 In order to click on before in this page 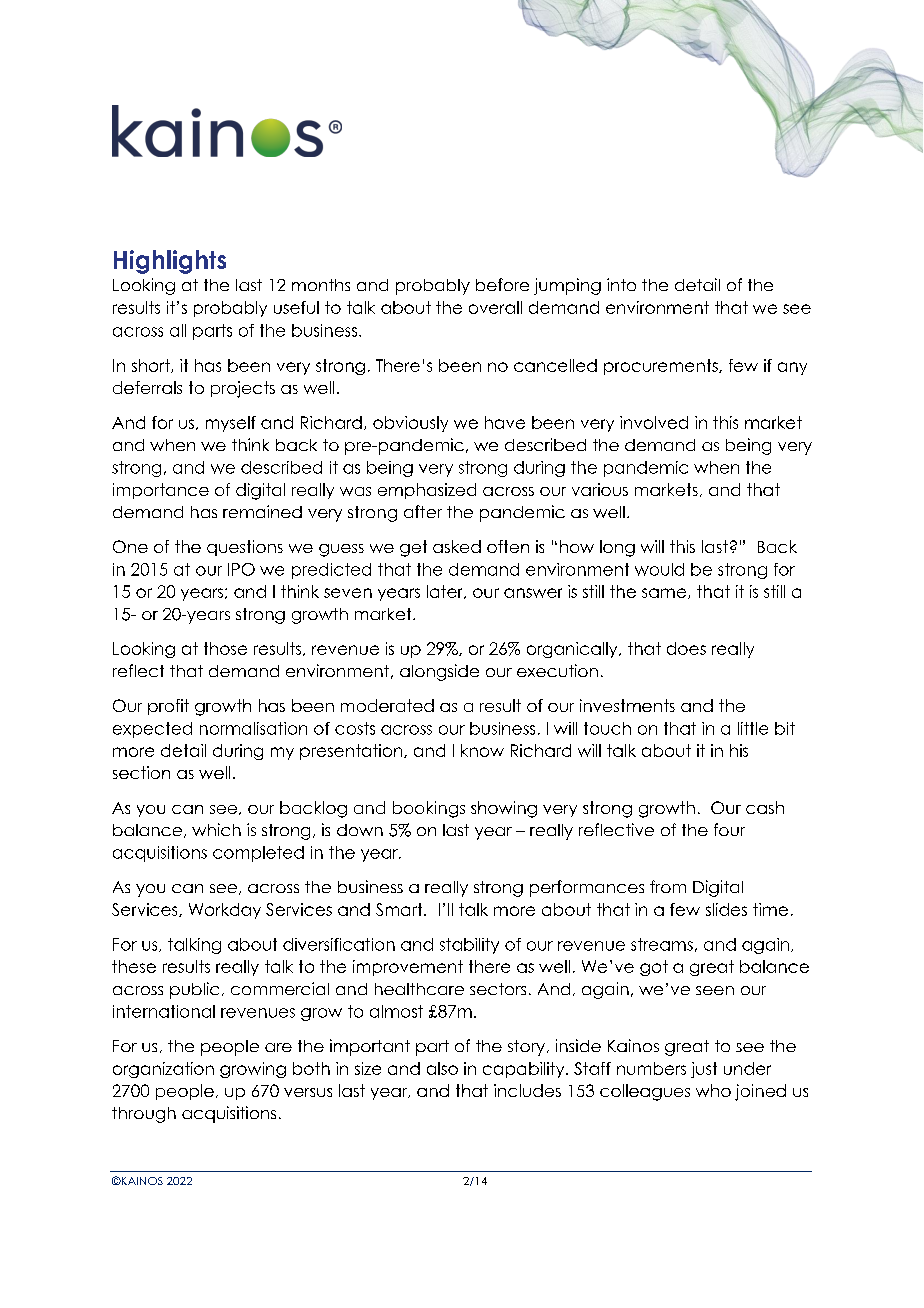, I will do `click(502, 284)`.
